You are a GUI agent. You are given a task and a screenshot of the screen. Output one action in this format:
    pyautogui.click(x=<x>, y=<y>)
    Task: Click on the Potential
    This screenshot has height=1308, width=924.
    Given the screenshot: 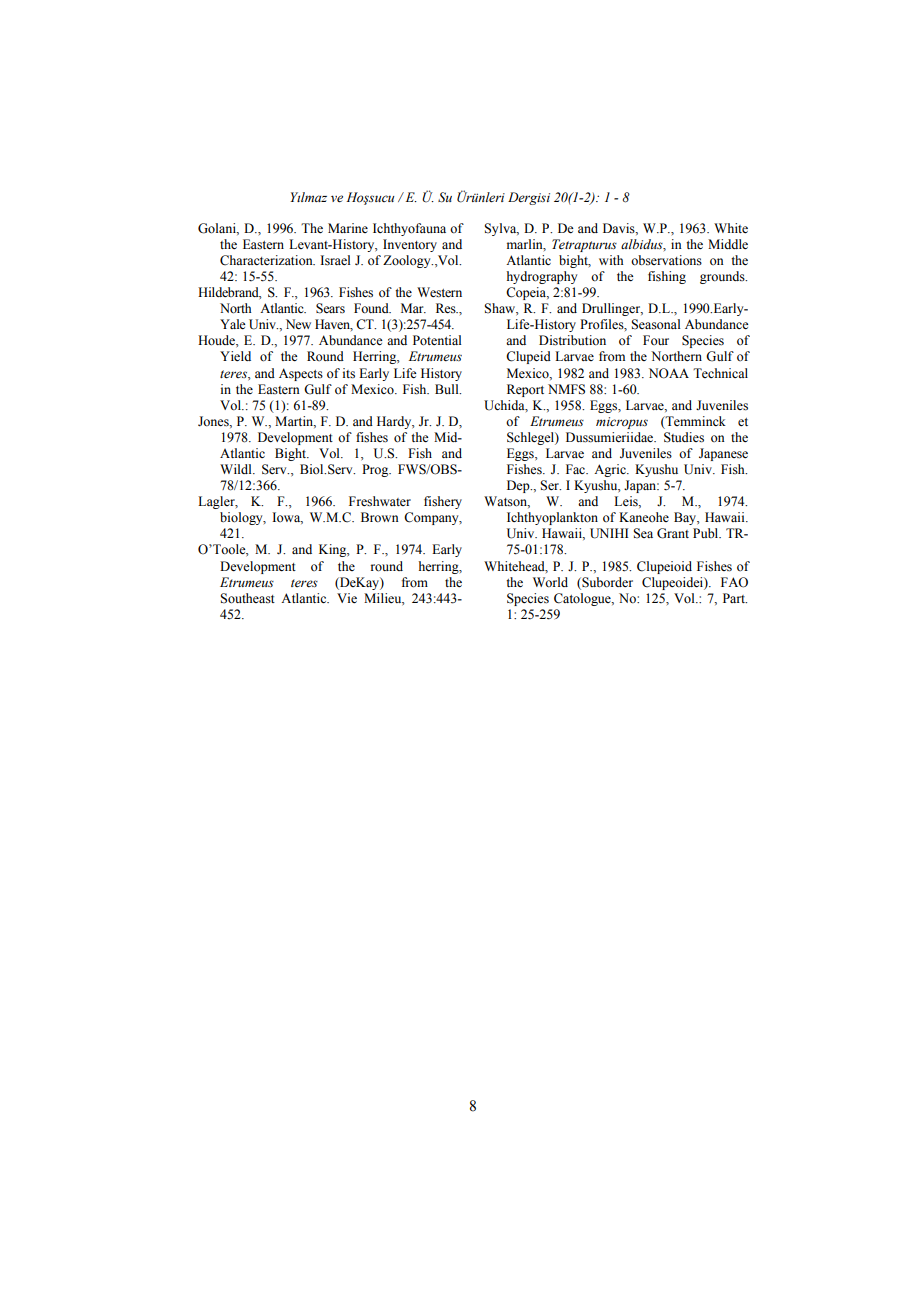 What is the action you would take?
    pyautogui.click(x=437, y=340)
